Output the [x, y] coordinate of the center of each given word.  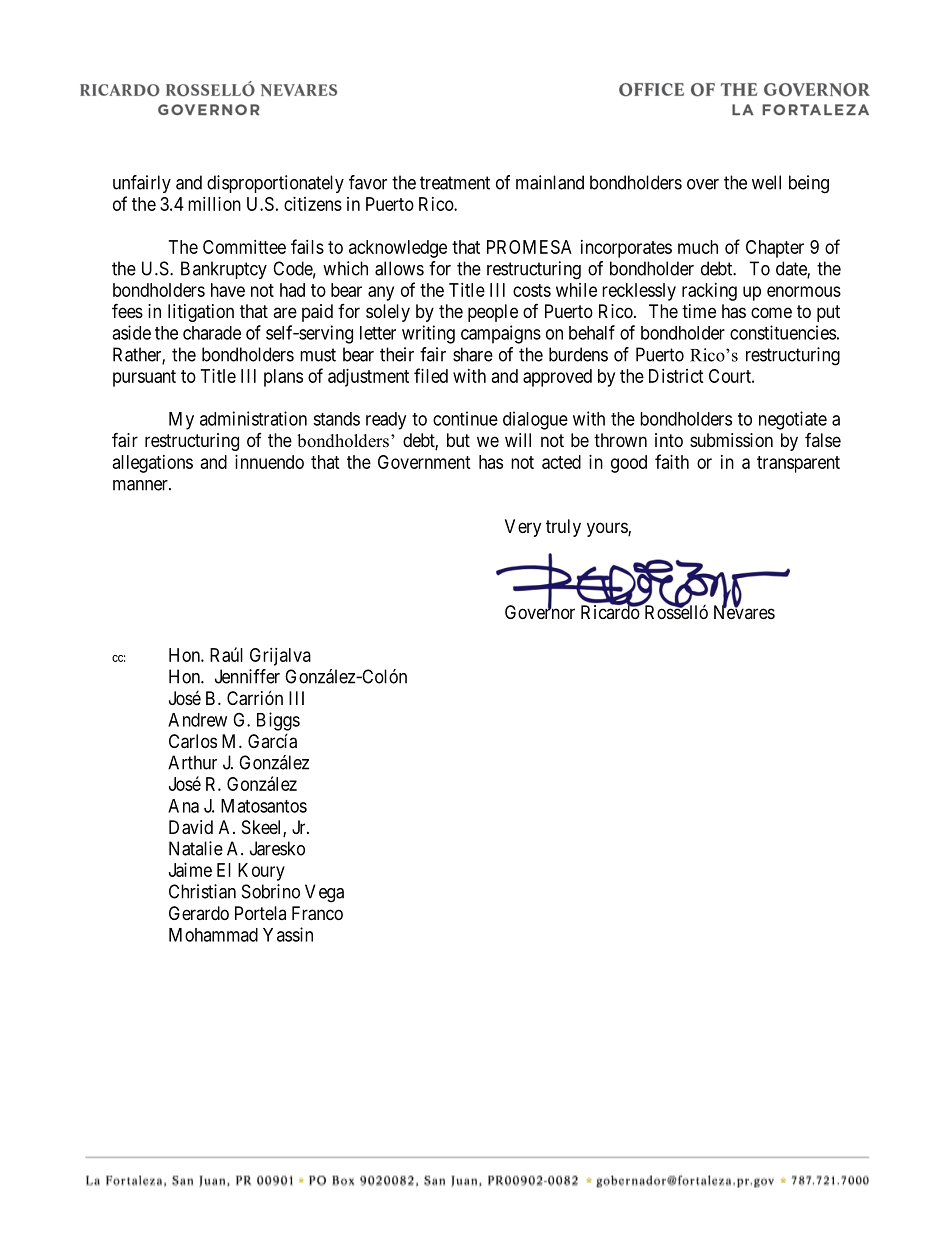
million [214, 204]
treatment [455, 183]
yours [608, 529]
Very [523, 528]
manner [141, 485]
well [766, 182]
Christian [202, 891]
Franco [317, 913]
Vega [324, 893]
